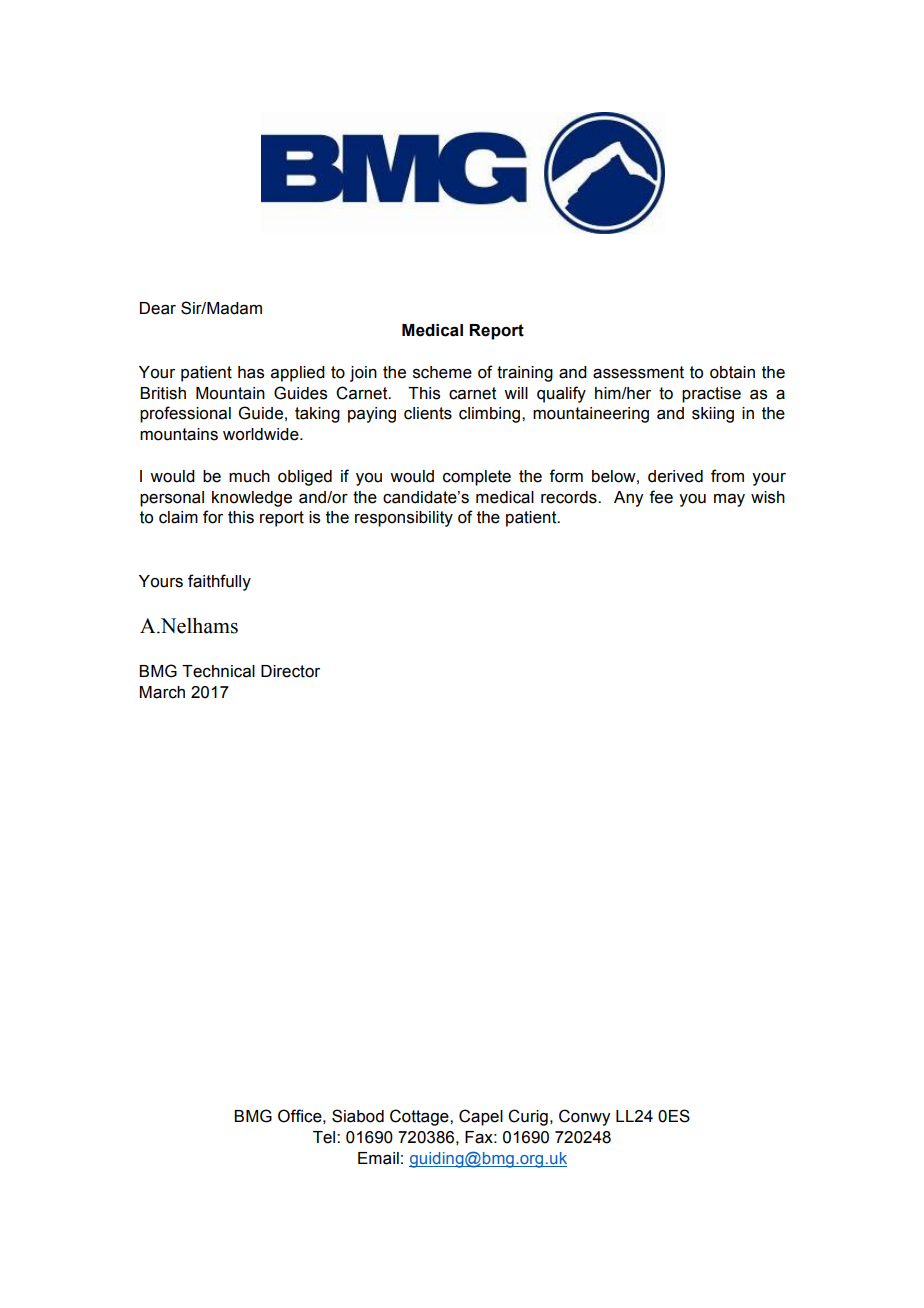 The width and height of the screenshot is (924, 1308). I want to click on Email, so click(378, 1158).
